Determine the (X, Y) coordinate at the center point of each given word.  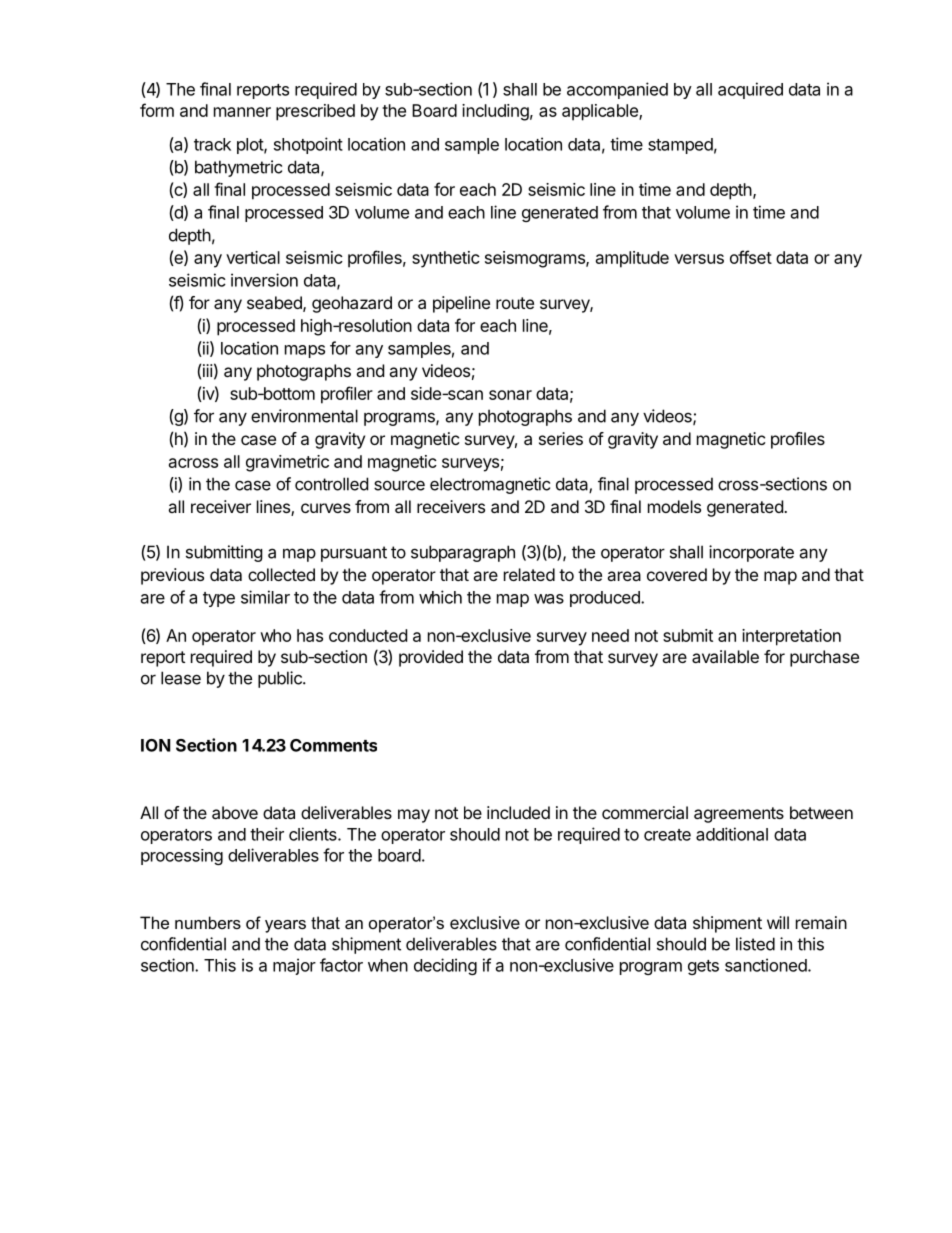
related (529, 574)
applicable (601, 112)
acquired (750, 90)
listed (755, 944)
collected (281, 574)
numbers (208, 922)
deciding (445, 966)
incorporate (751, 553)
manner (242, 112)
